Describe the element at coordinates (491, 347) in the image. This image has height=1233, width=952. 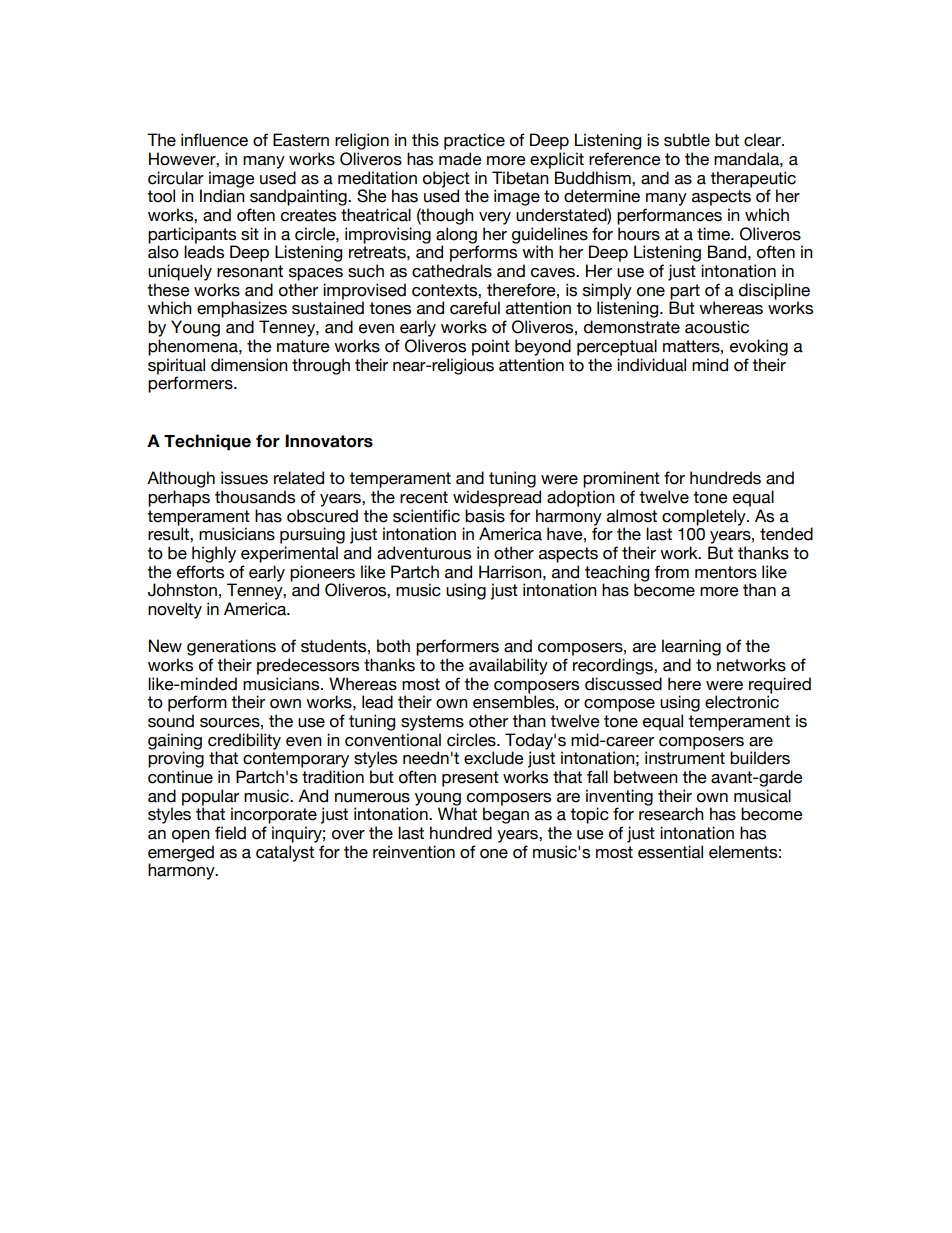
I see `point` at that location.
